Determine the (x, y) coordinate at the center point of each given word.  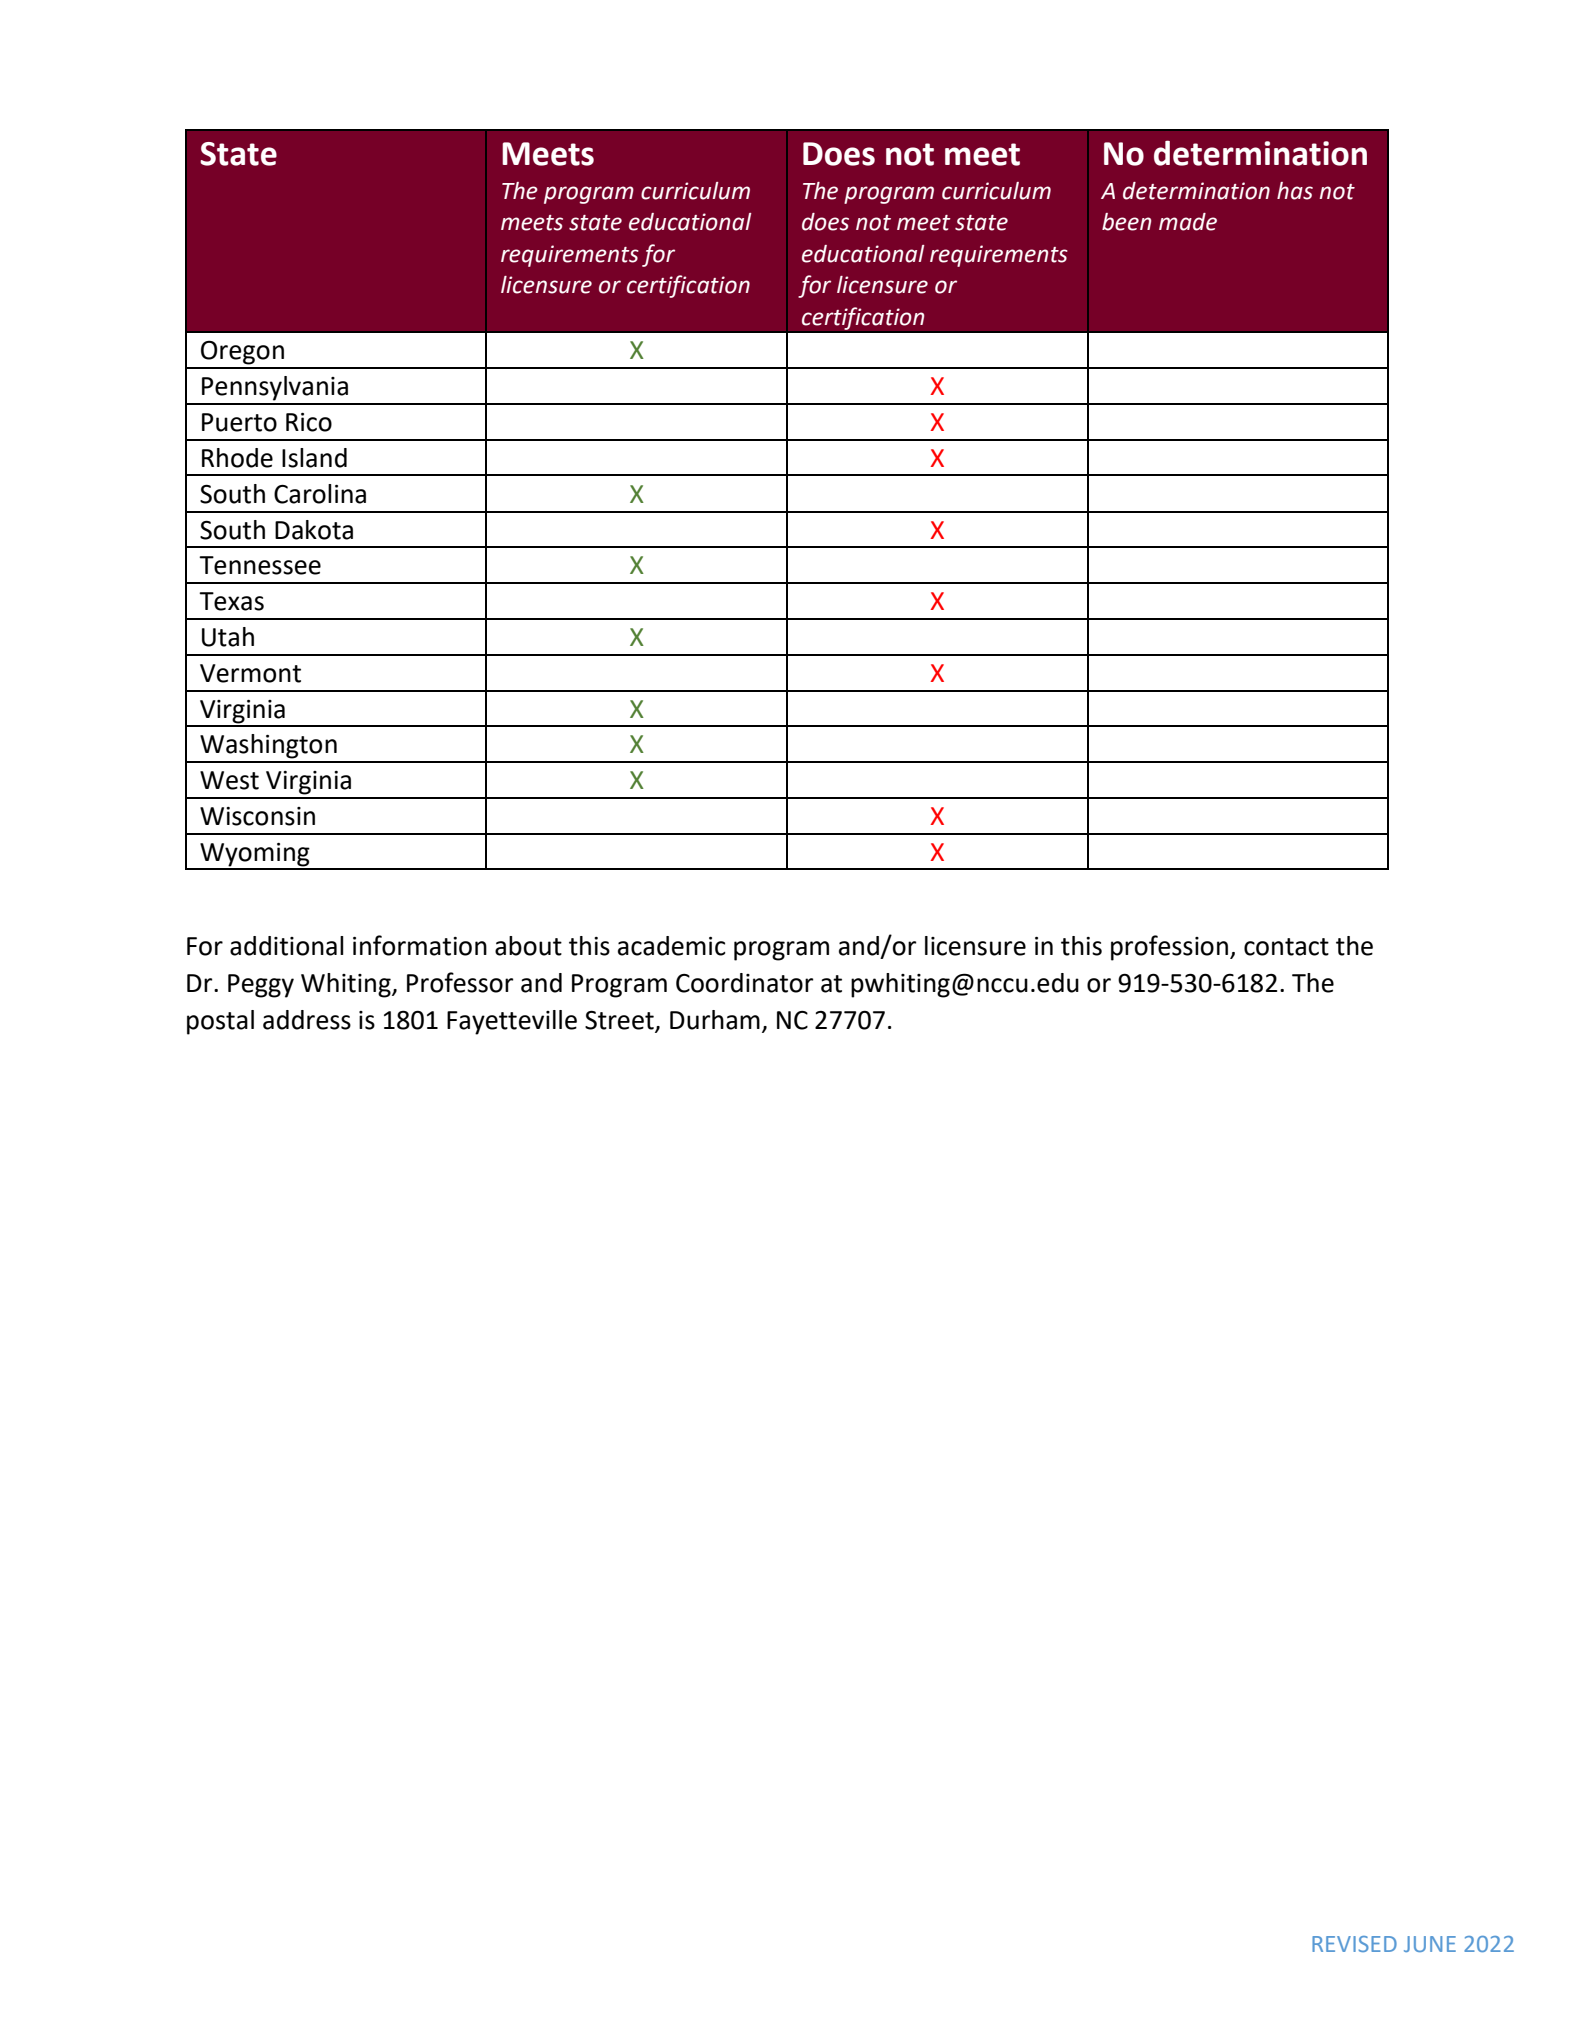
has (1295, 191)
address (307, 1020)
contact (1286, 947)
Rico (309, 422)
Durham (715, 1020)
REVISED (1354, 1944)
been (1126, 222)
